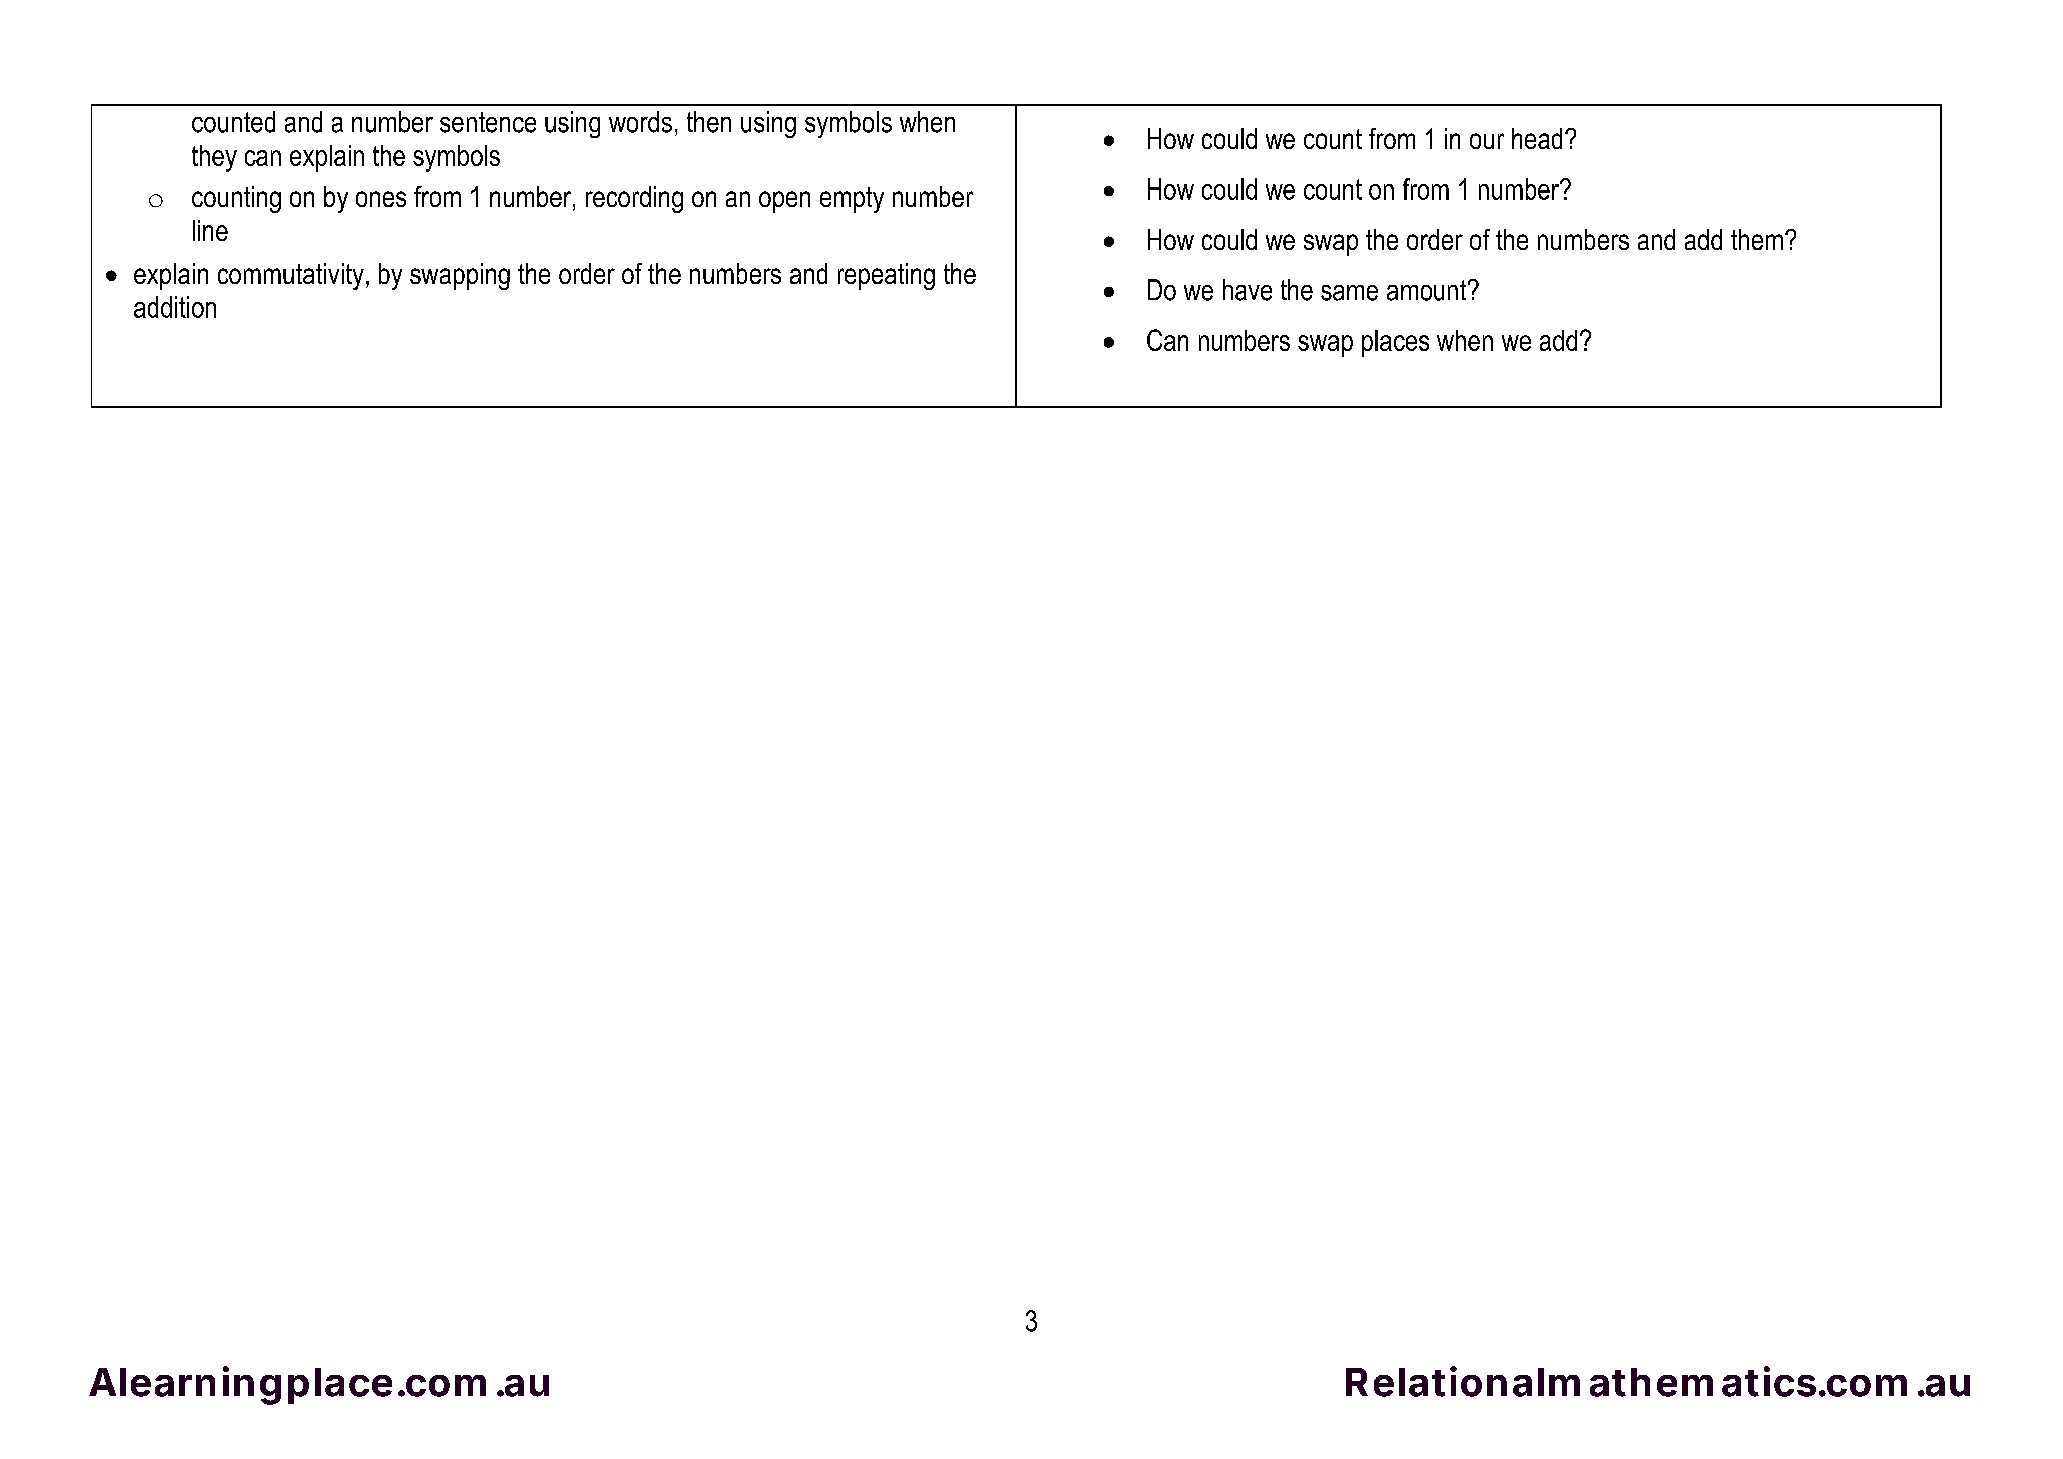 The image size is (2063, 1459). I want to click on commutativity, so click(291, 276).
